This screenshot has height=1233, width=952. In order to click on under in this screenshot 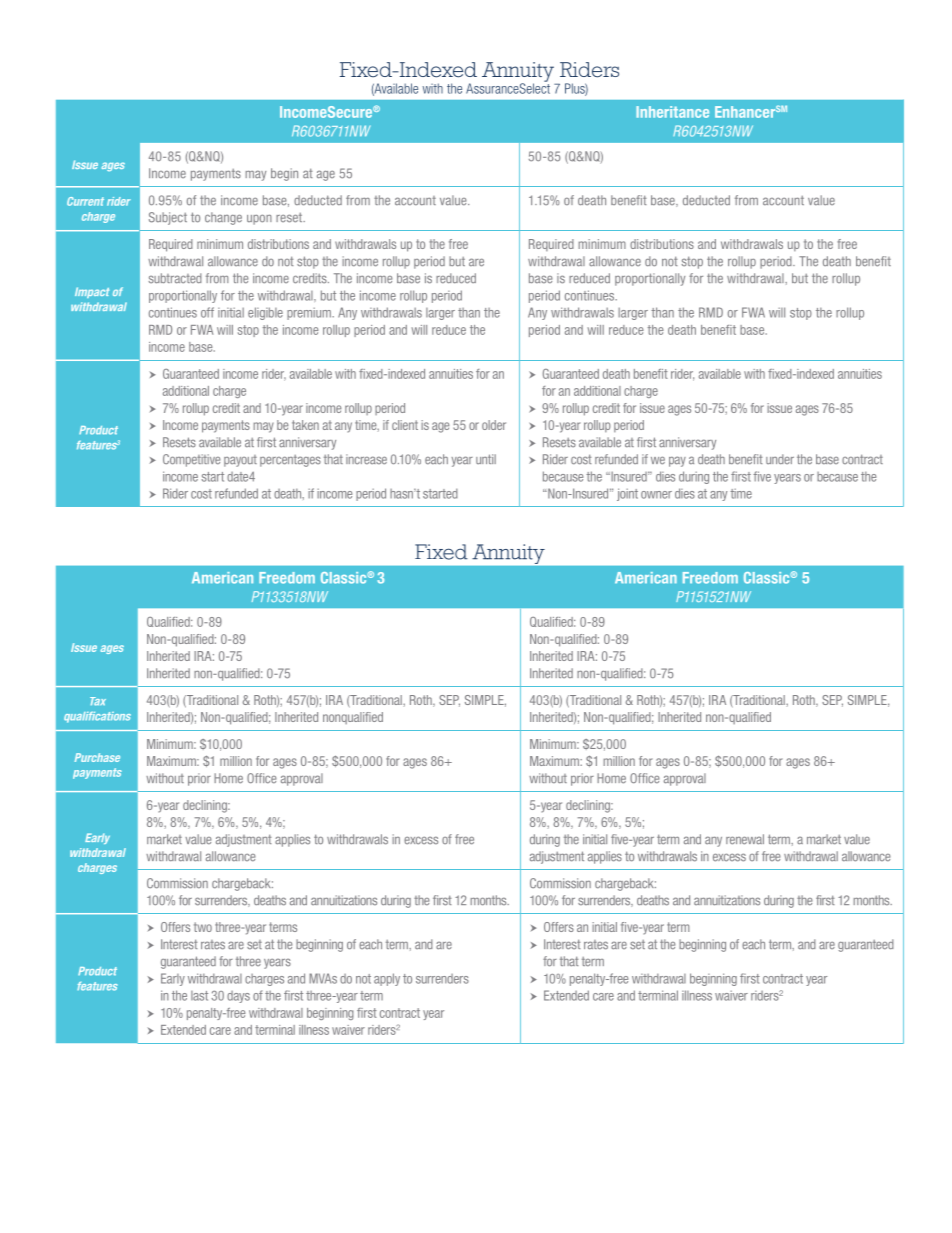, I will do `click(780, 459)`.
